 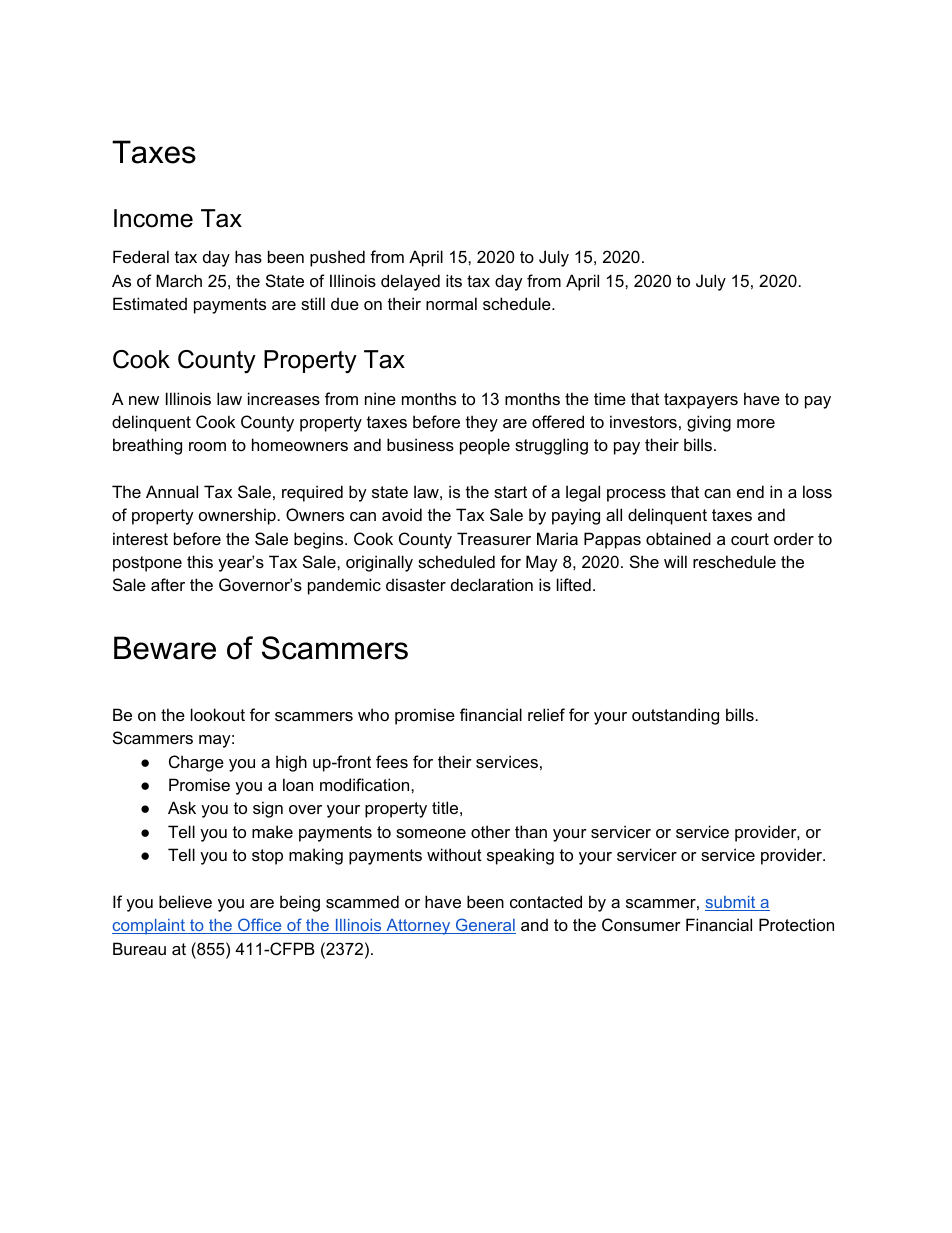 I want to click on Charge, so click(x=196, y=763).
